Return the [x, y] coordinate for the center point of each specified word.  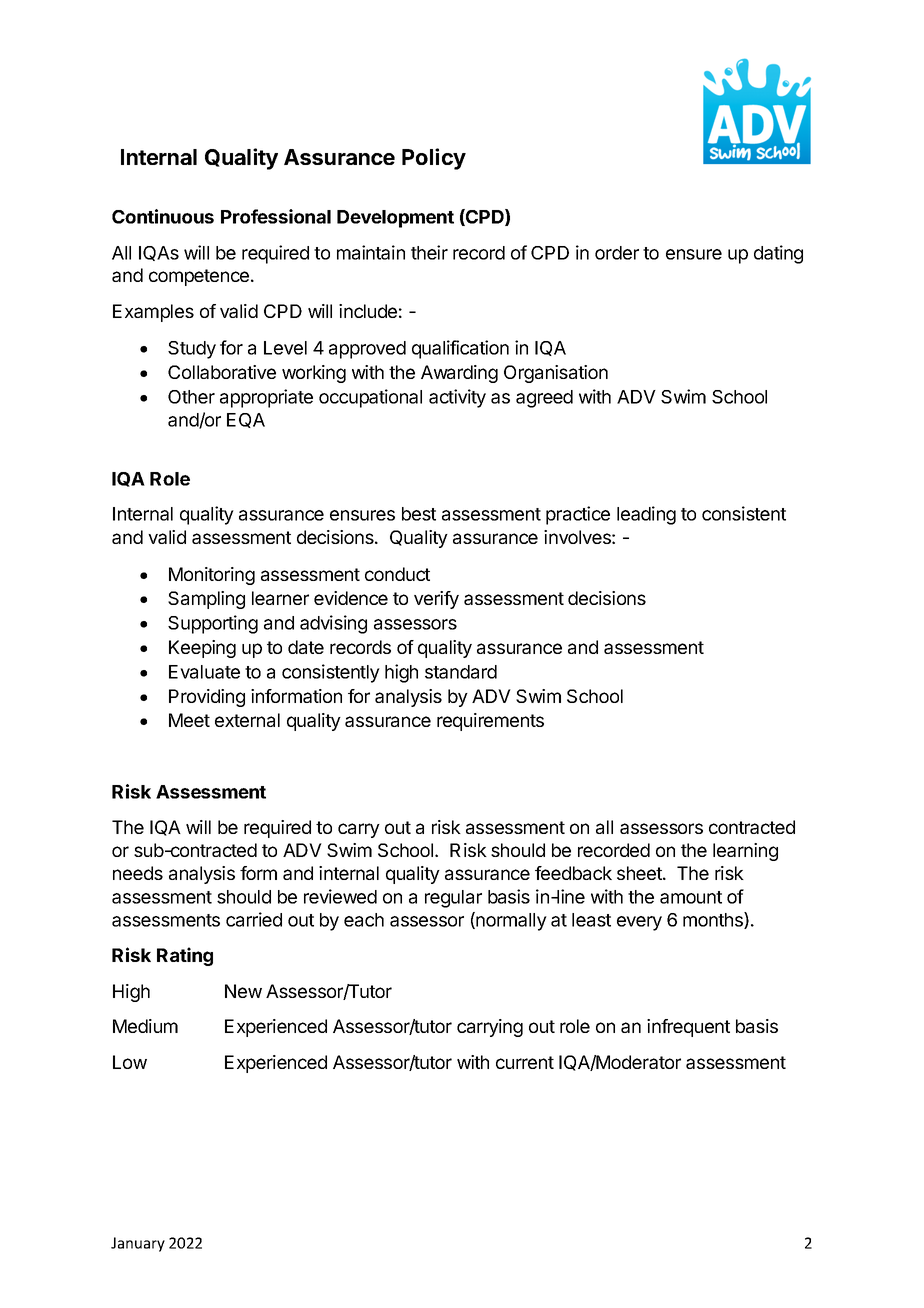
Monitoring [212, 576]
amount [691, 897]
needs [138, 873]
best [419, 514]
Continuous [163, 216]
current [525, 1062]
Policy [434, 159]
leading [646, 515]
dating [778, 254]
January [138, 1244]
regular [453, 899]
